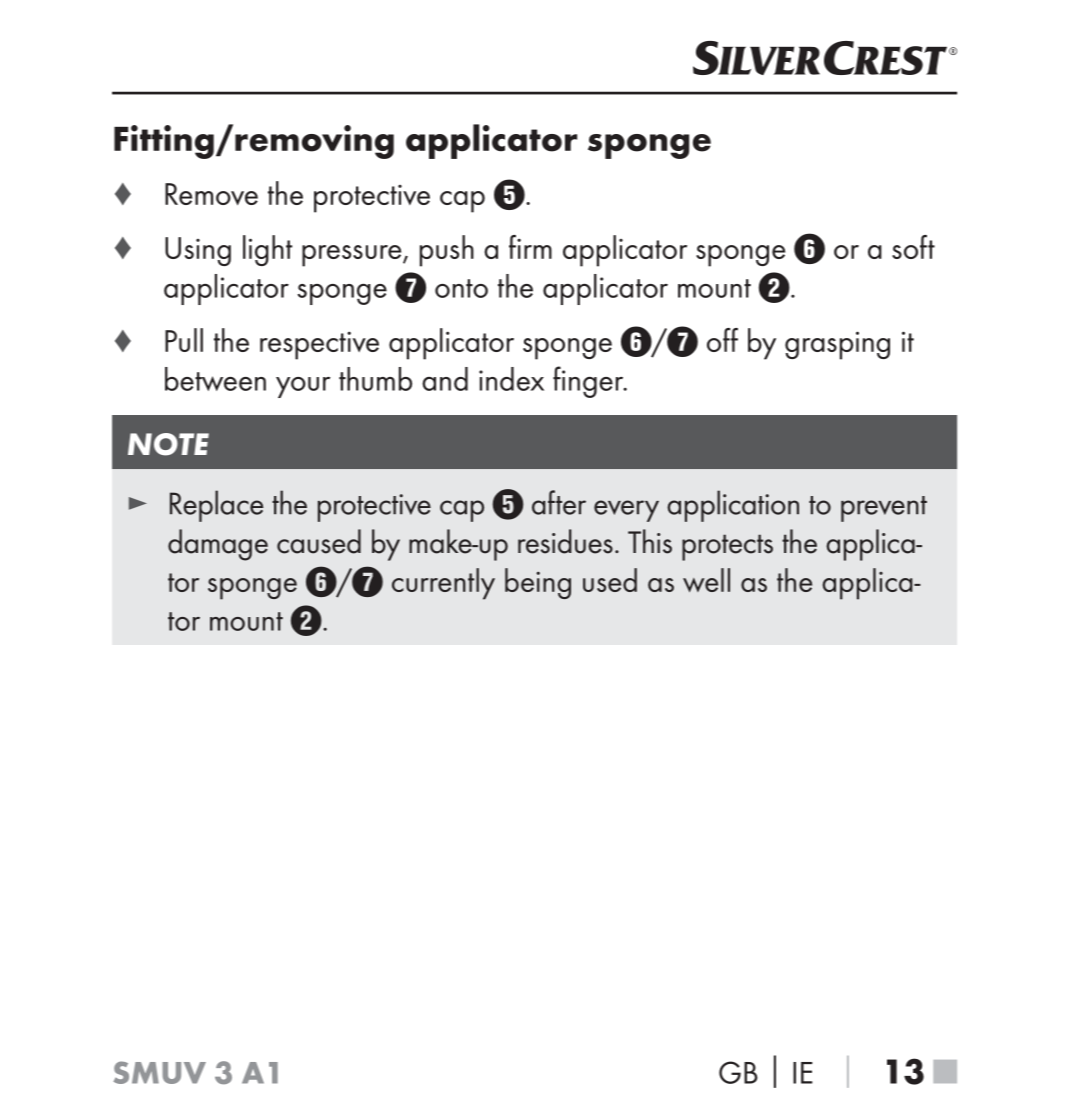 The height and width of the document is (1120, 1069). What do you see at coordinates (445, 379) in the document?
I see `and` at bounding box center [445, 379].
